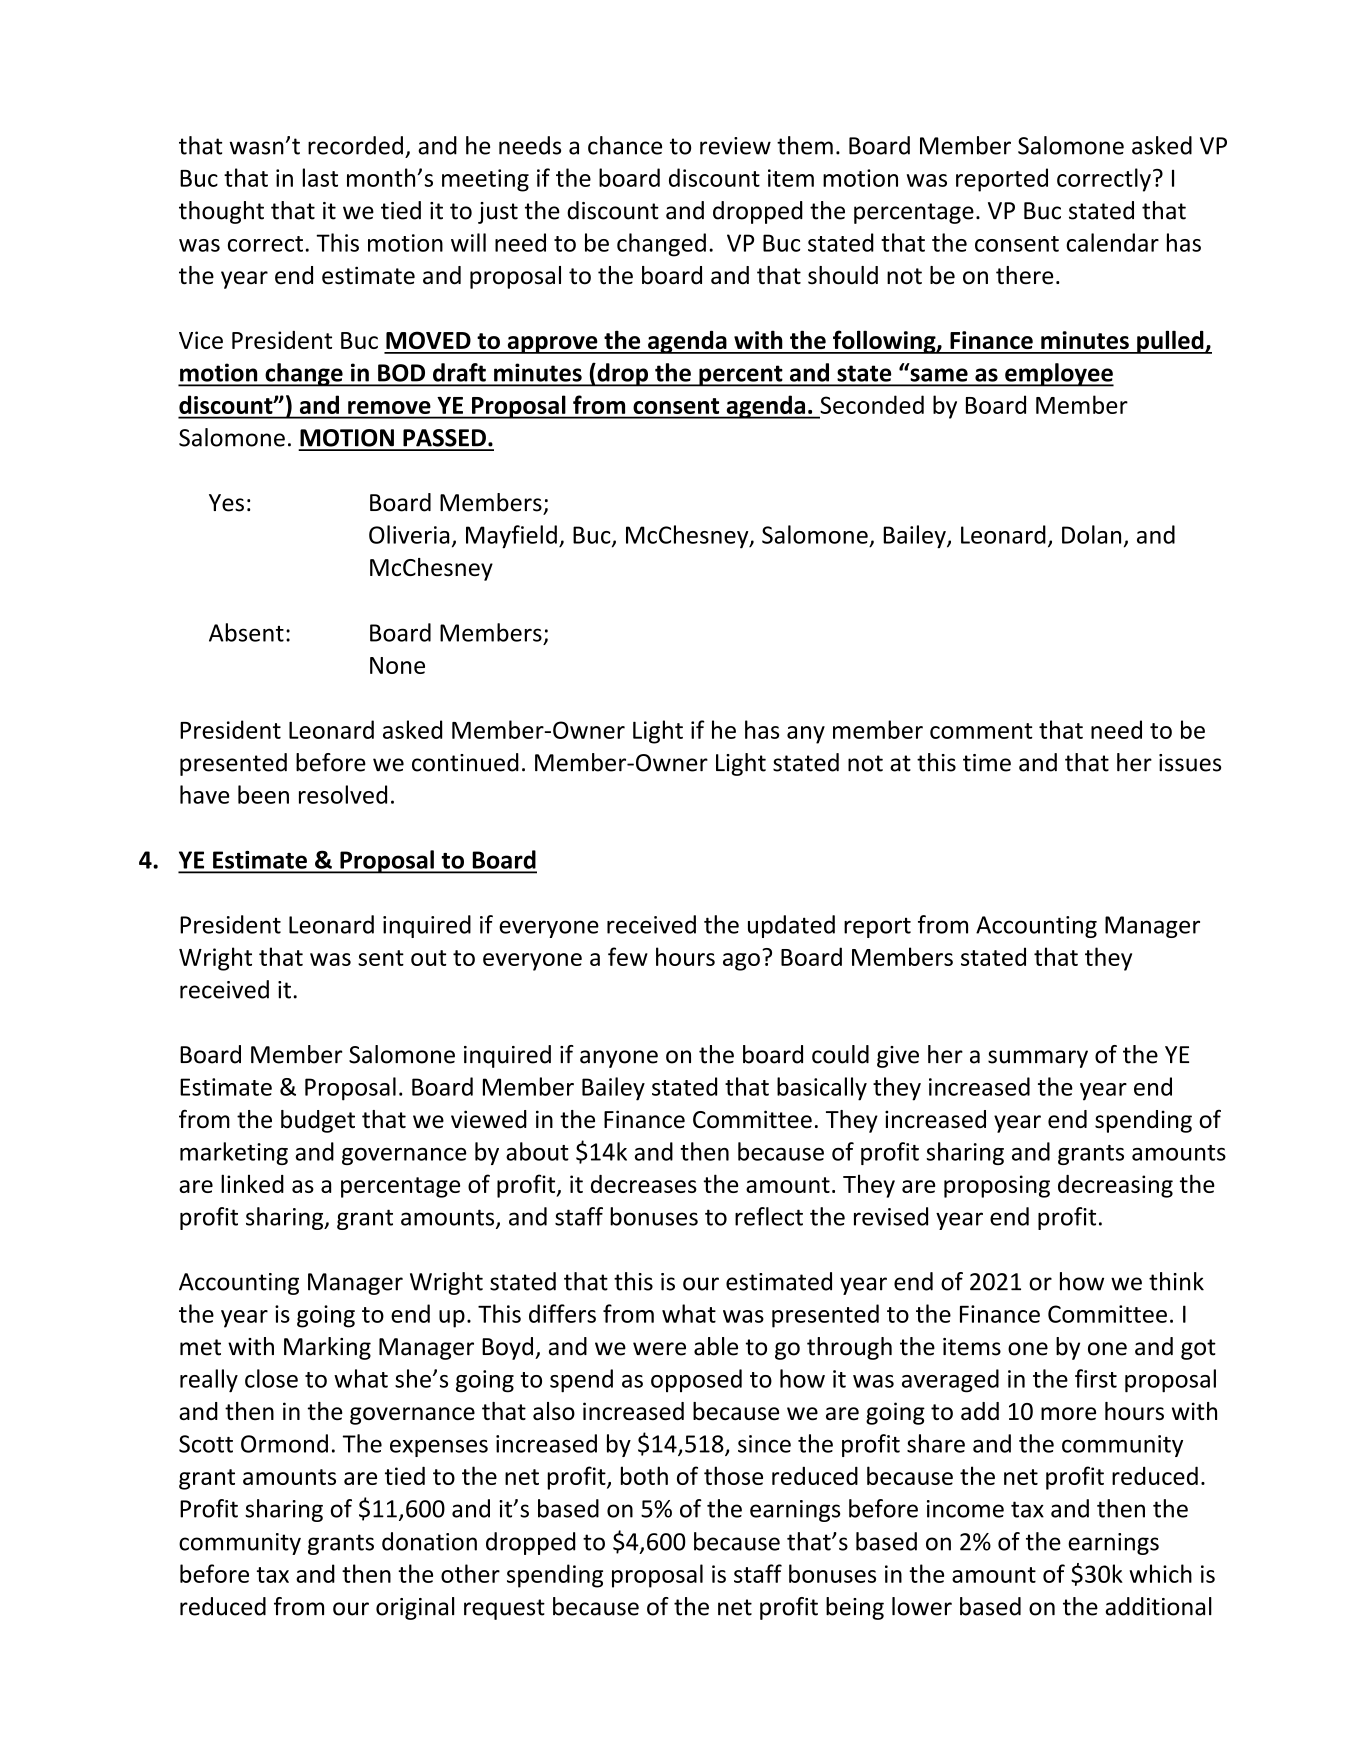  I want to click on which, so click(1160, 1573).
